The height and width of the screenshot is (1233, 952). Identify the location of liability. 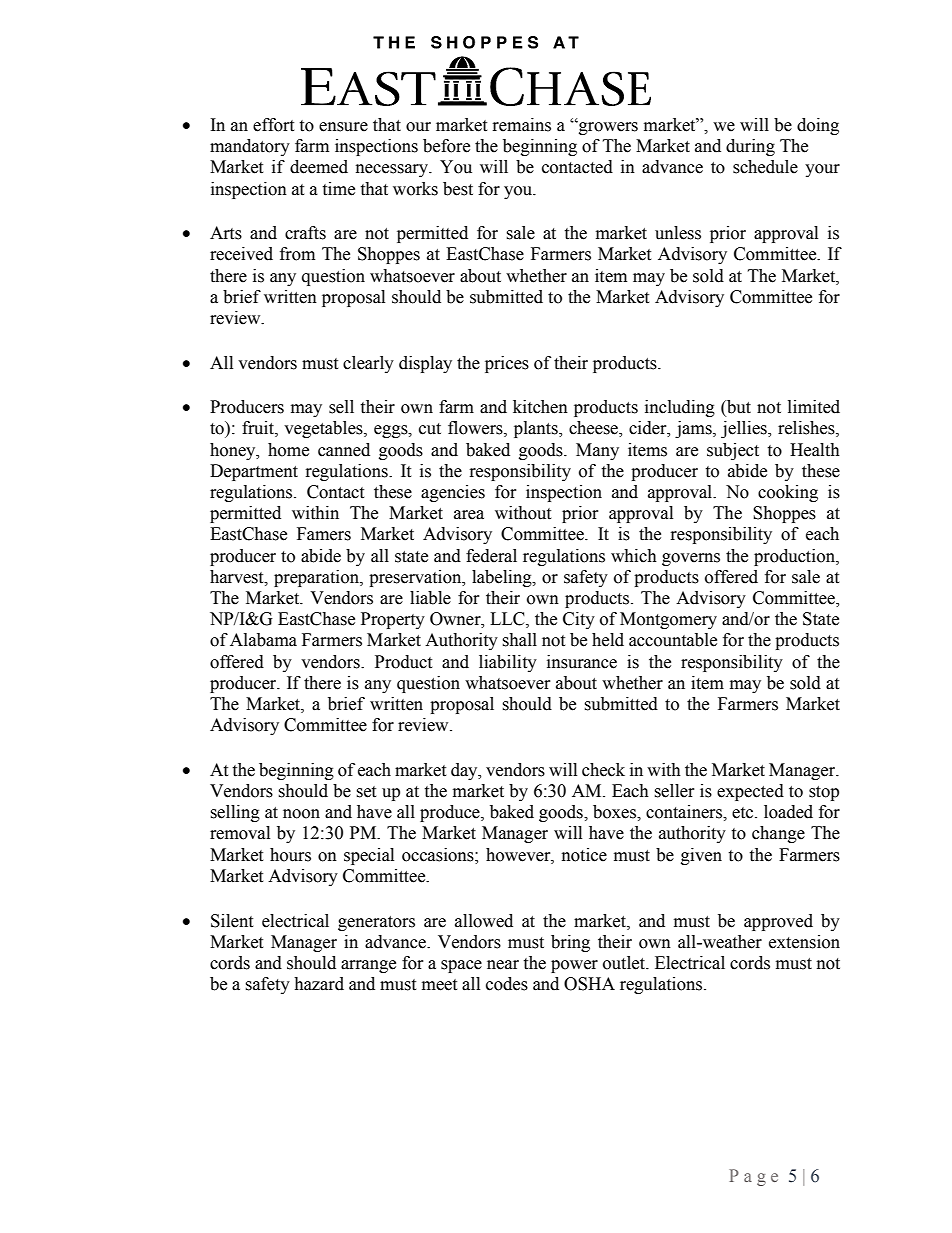
(508, 663).
